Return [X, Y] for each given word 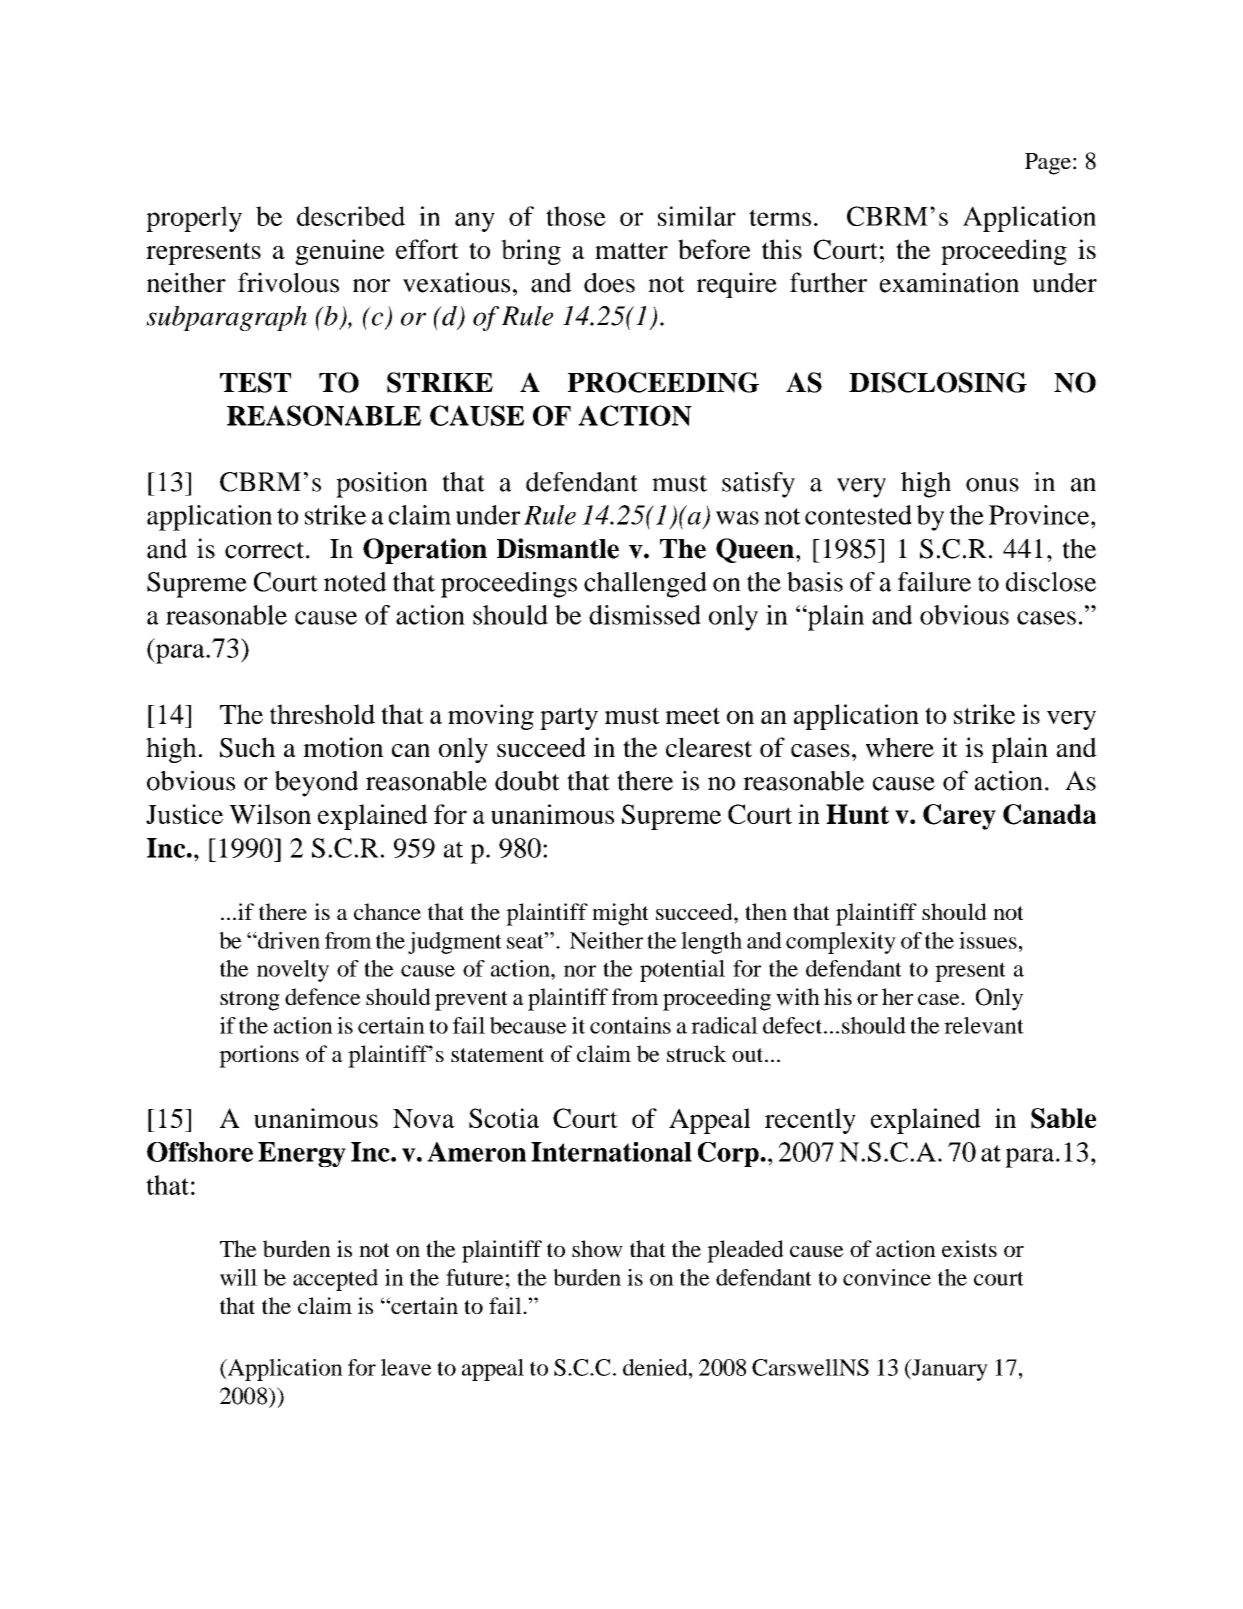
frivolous [288, 282]
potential [682, 971]
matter [631, 250]
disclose [1051, 582]
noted [355, 582]
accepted [335, 1280]
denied [656, 1367]
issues [988, 940]
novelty [293, 971]
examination [949, 282]
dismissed [645, 615]
